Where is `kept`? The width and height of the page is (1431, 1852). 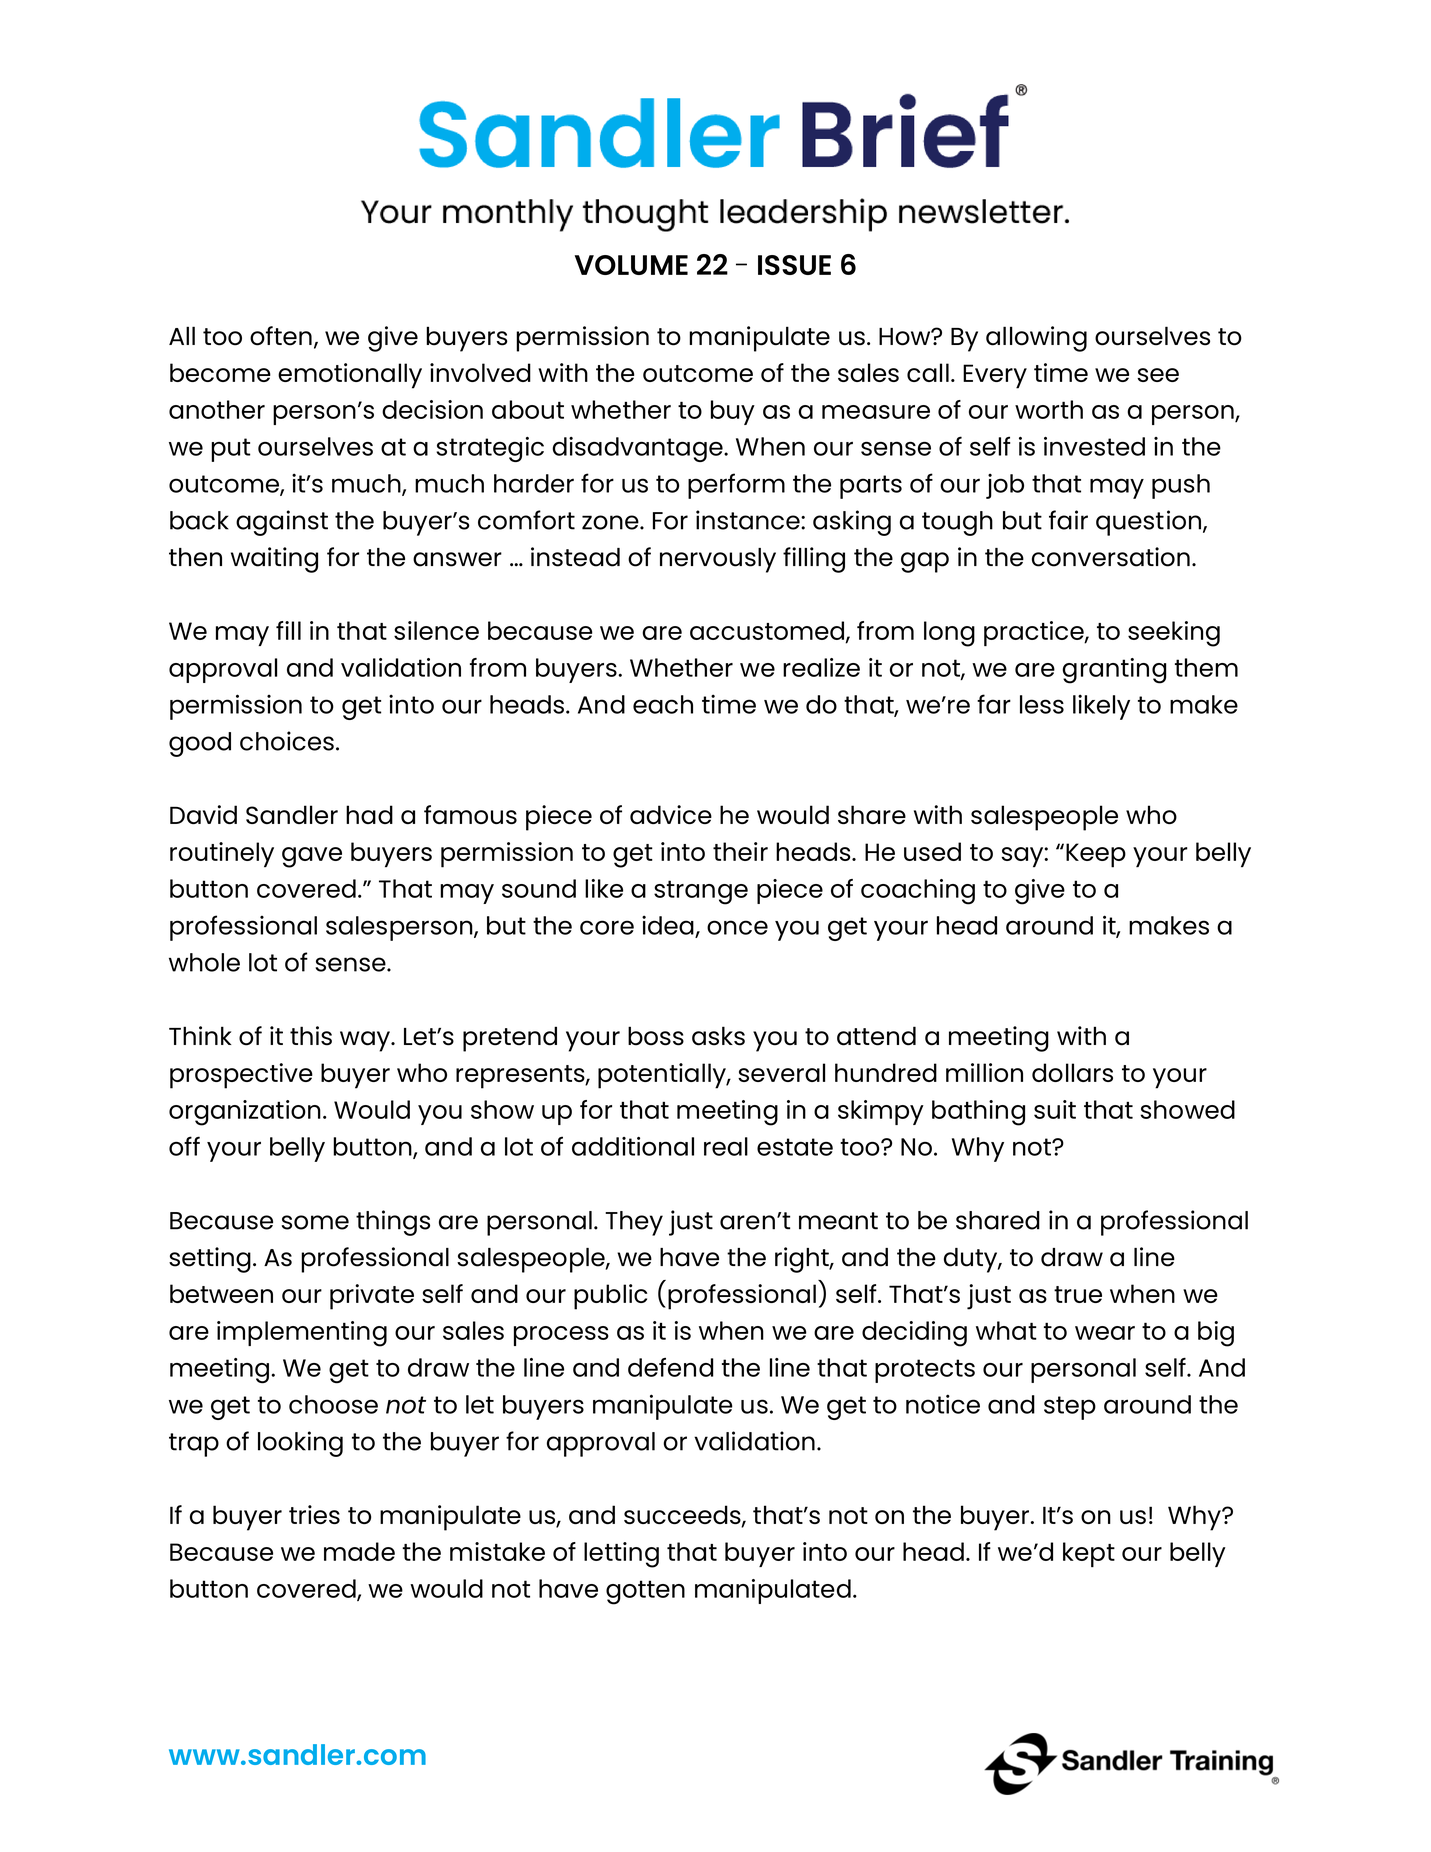
kept is located at coordinates (1089, 1554).
